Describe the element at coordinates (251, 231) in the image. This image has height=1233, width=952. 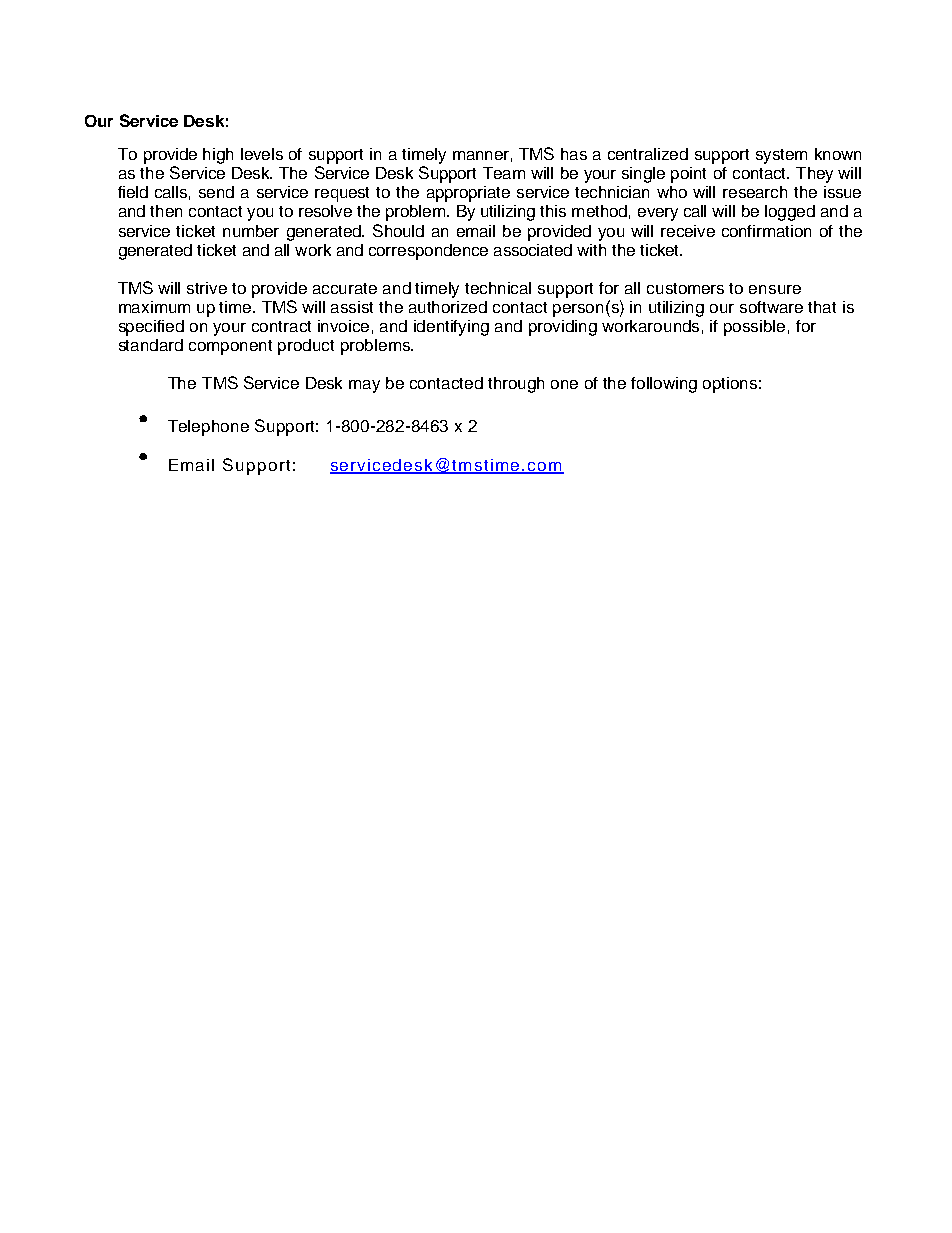
I see `number` at that location.
